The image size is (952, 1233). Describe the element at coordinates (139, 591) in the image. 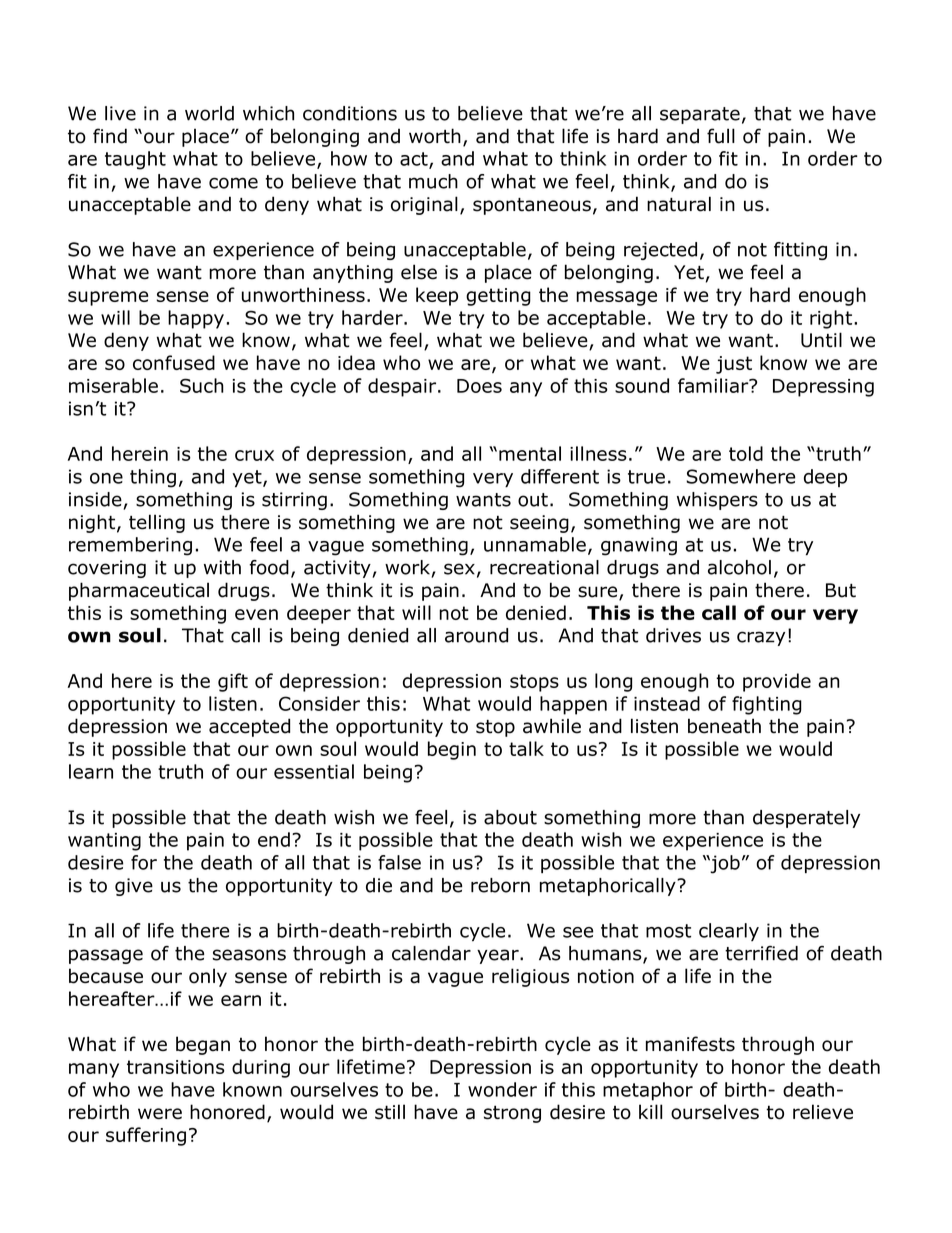

I see `pharmaceutical` at that location.
